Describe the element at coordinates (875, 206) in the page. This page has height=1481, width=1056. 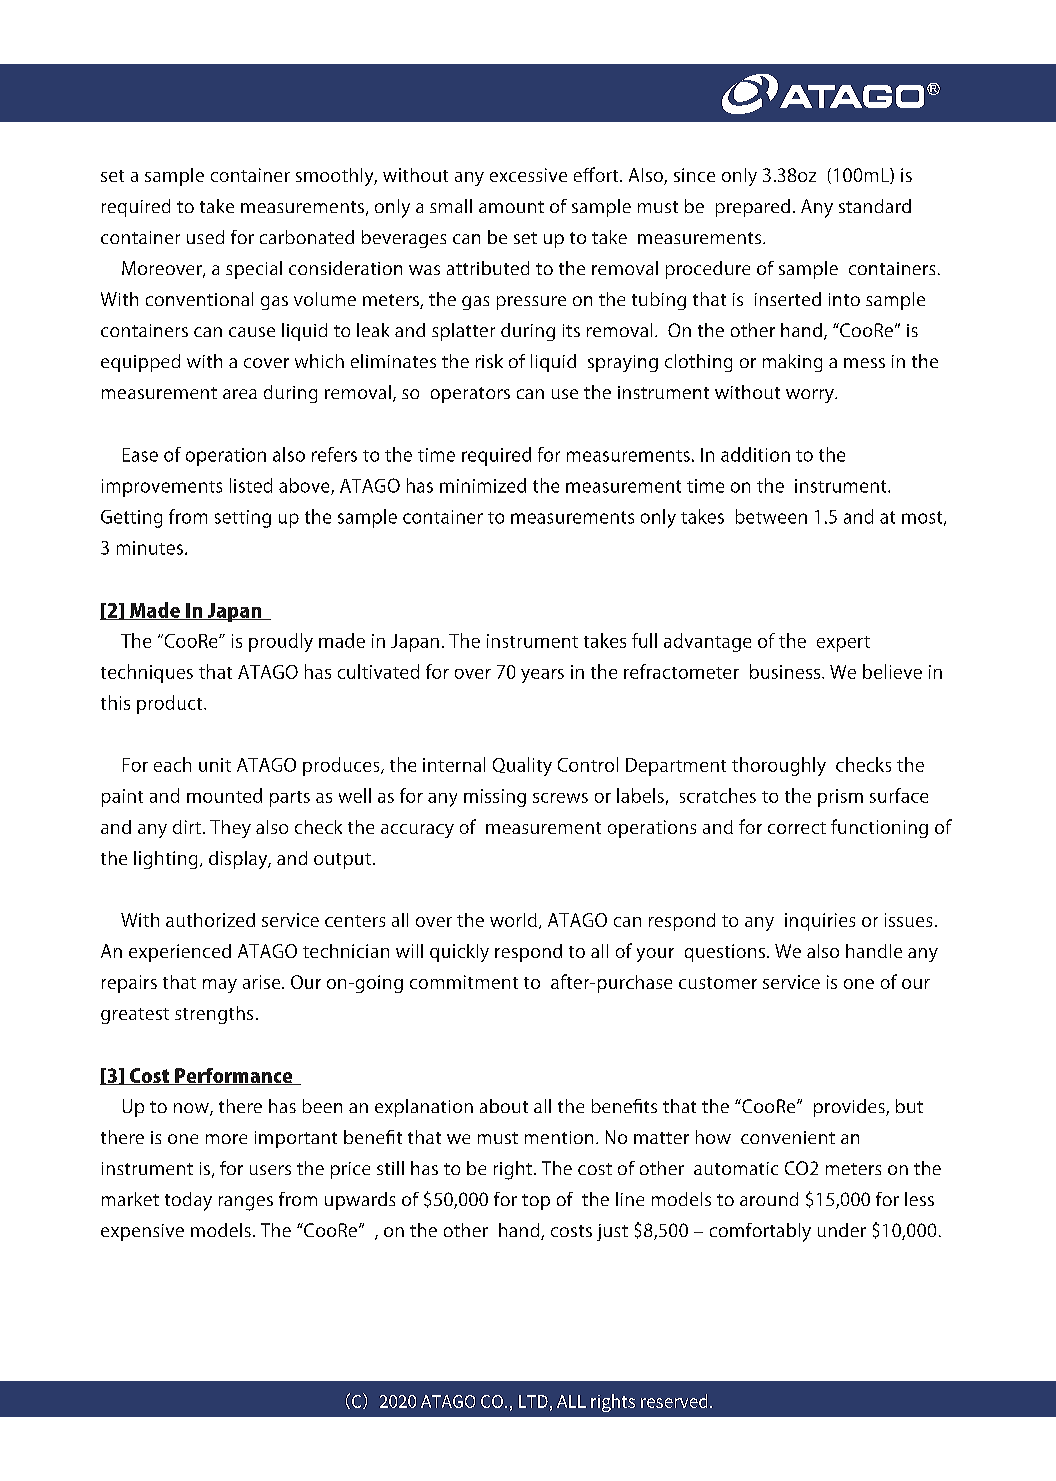
I see `standard` at that location.
